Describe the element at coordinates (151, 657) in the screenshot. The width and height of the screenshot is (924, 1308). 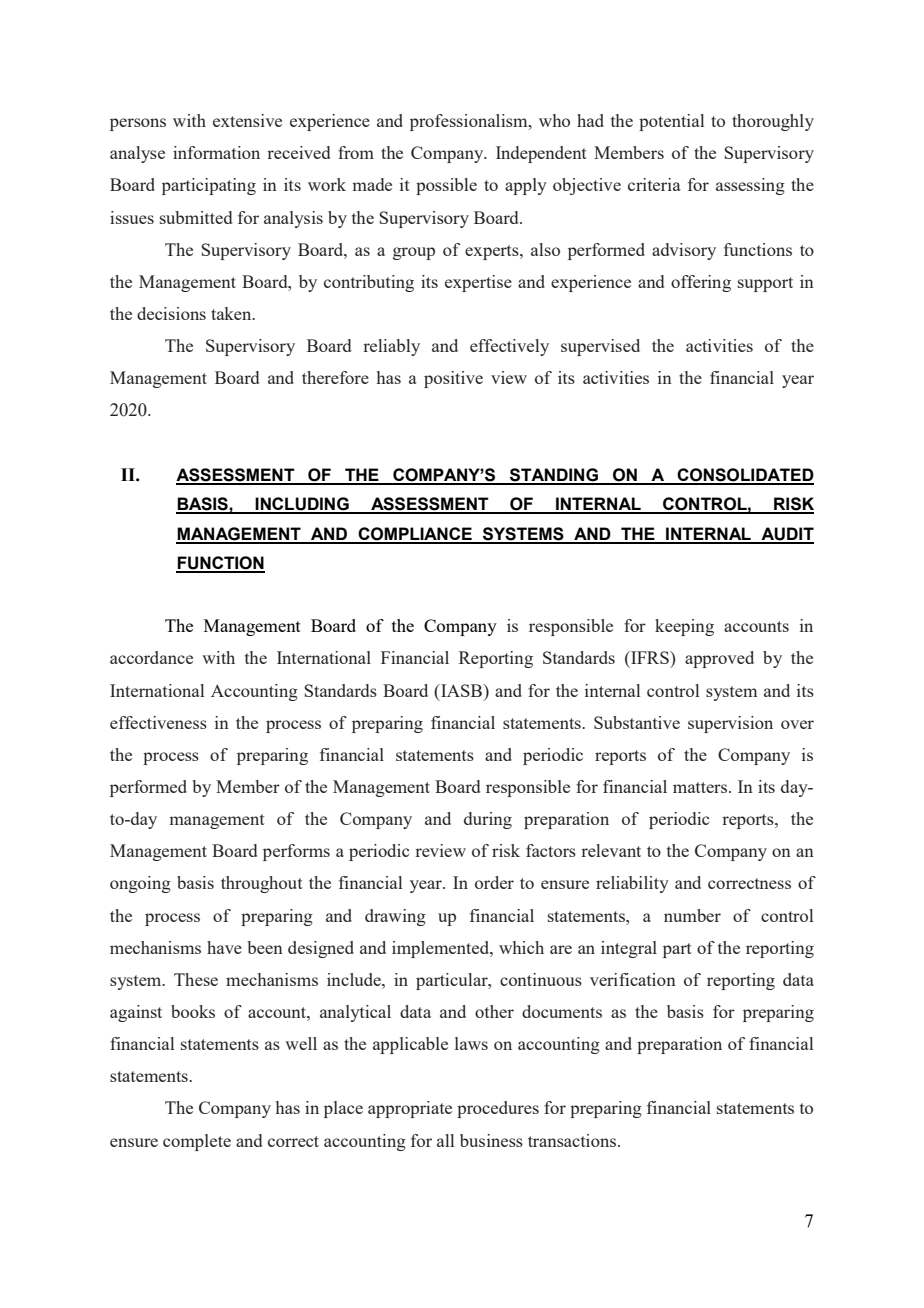
I see `accordance` at that location.
